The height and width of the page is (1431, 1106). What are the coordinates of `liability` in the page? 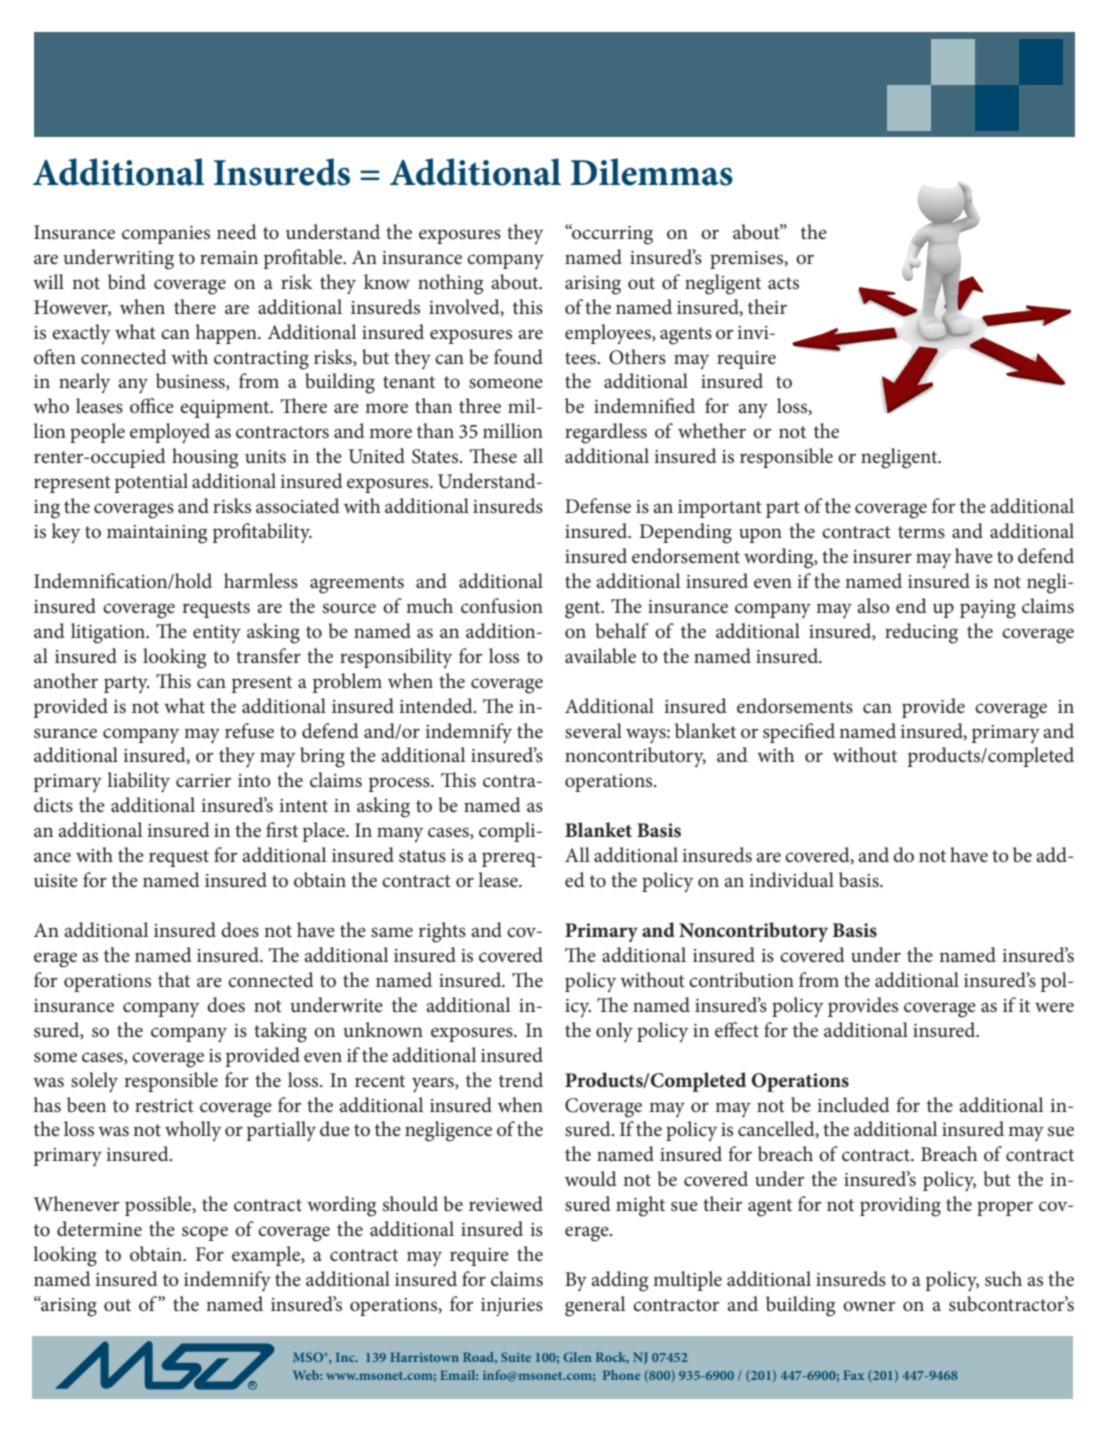 It's located at (138, 782).
